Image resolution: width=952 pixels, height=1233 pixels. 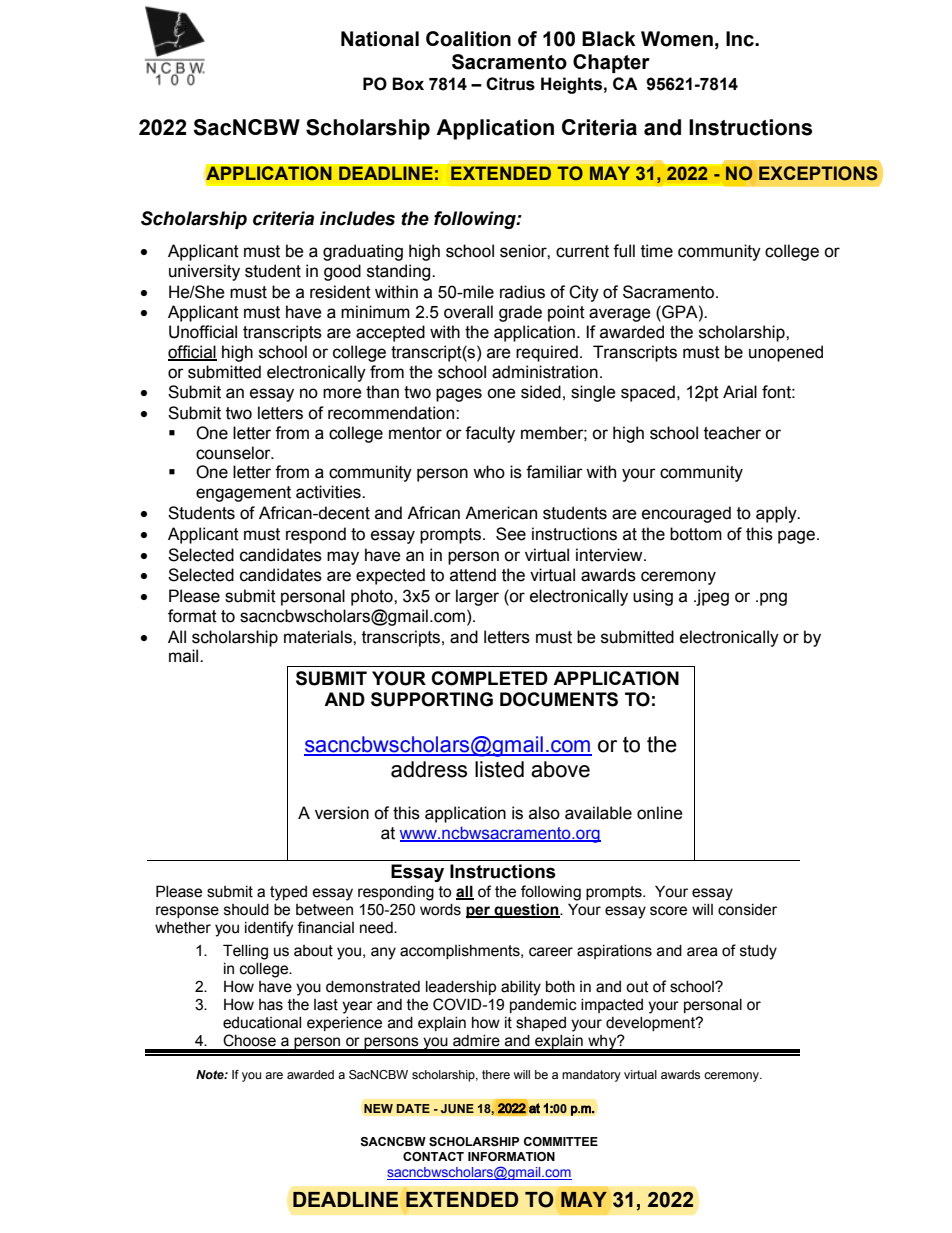 What do you see at coordinates (319, 637) in the screenshot?
I see `materials` at bounding box center [319, 637].
